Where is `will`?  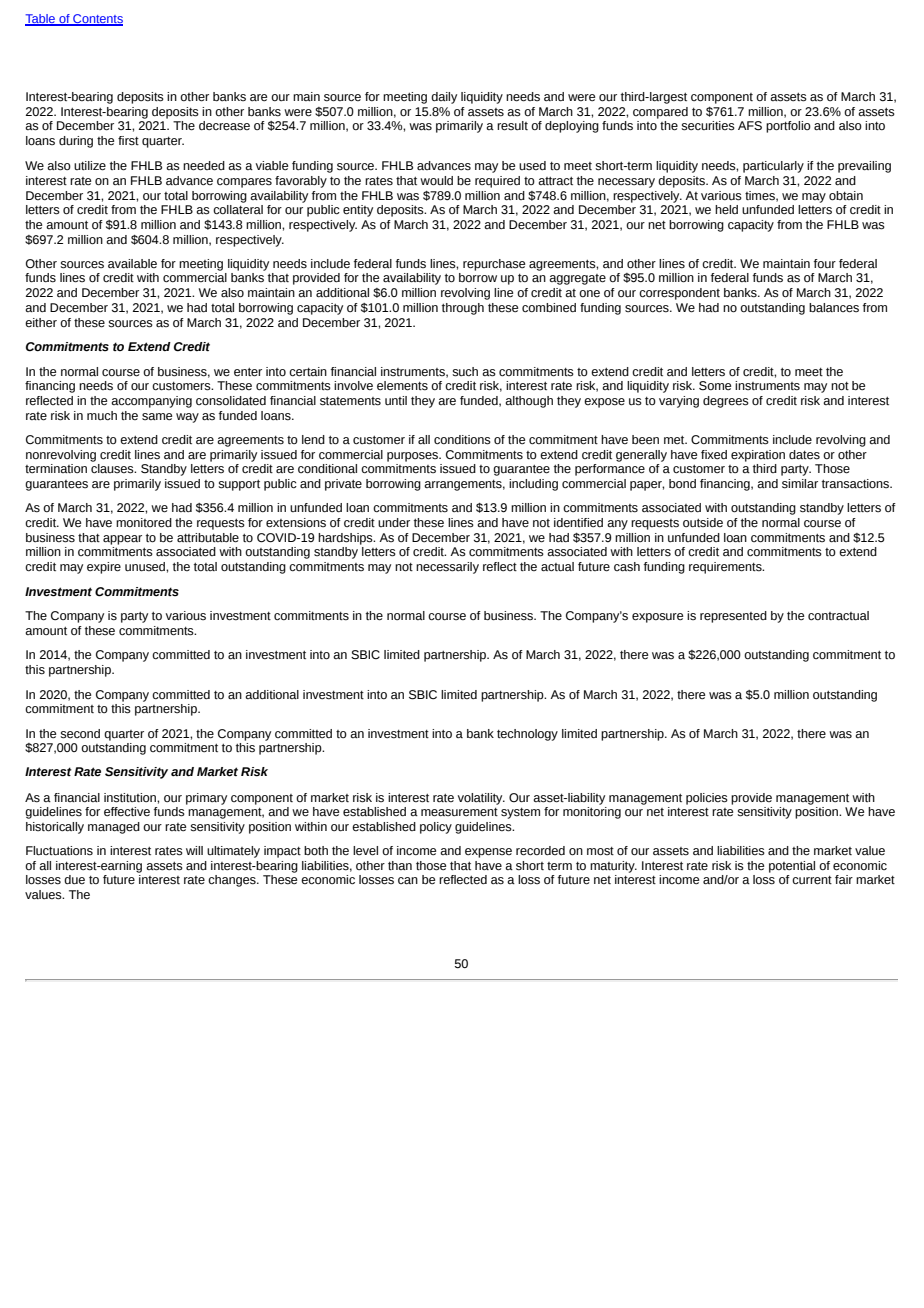
will is located at coordinates (194, 850).
